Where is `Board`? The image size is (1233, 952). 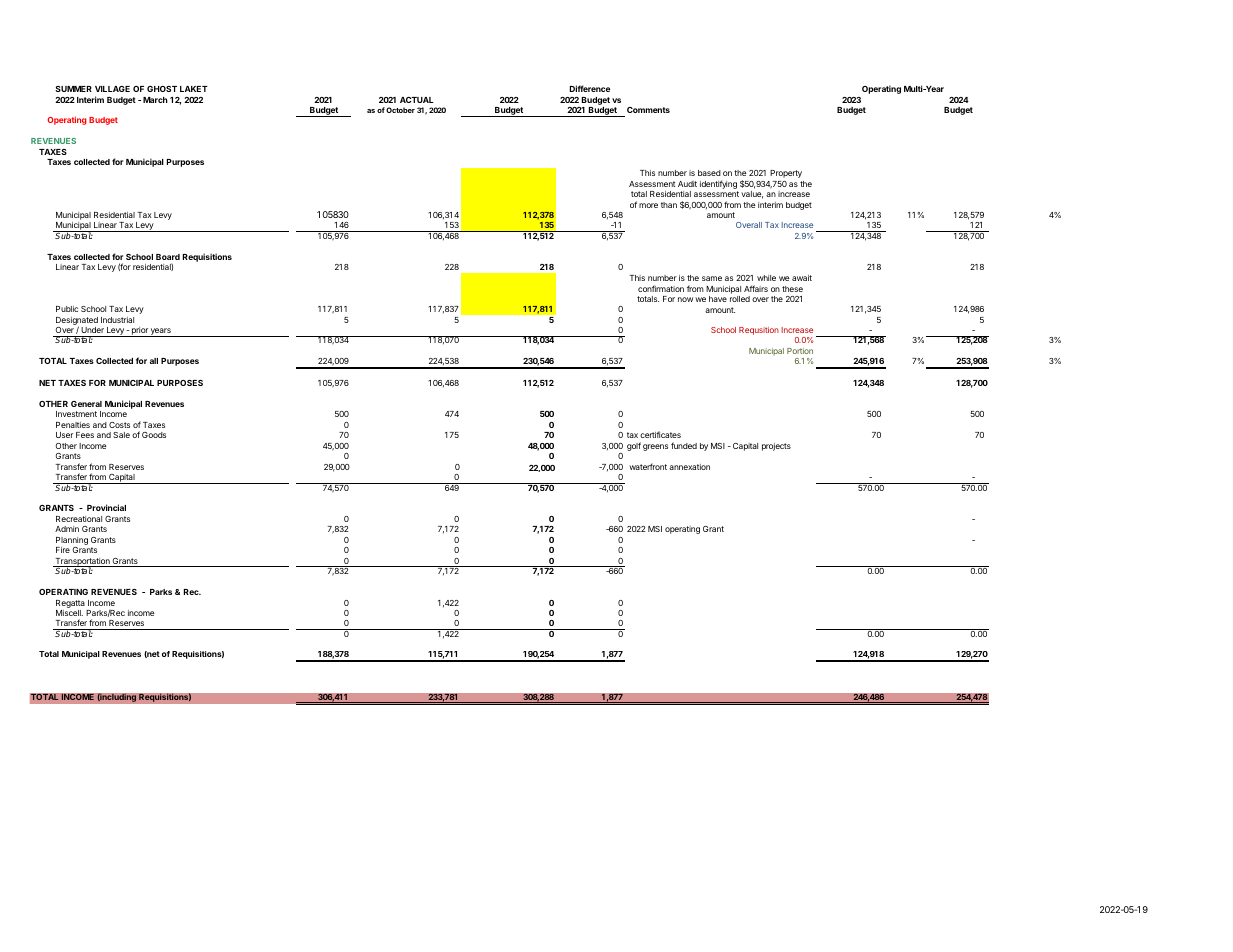 Board is located at coordinates (168, 257).
